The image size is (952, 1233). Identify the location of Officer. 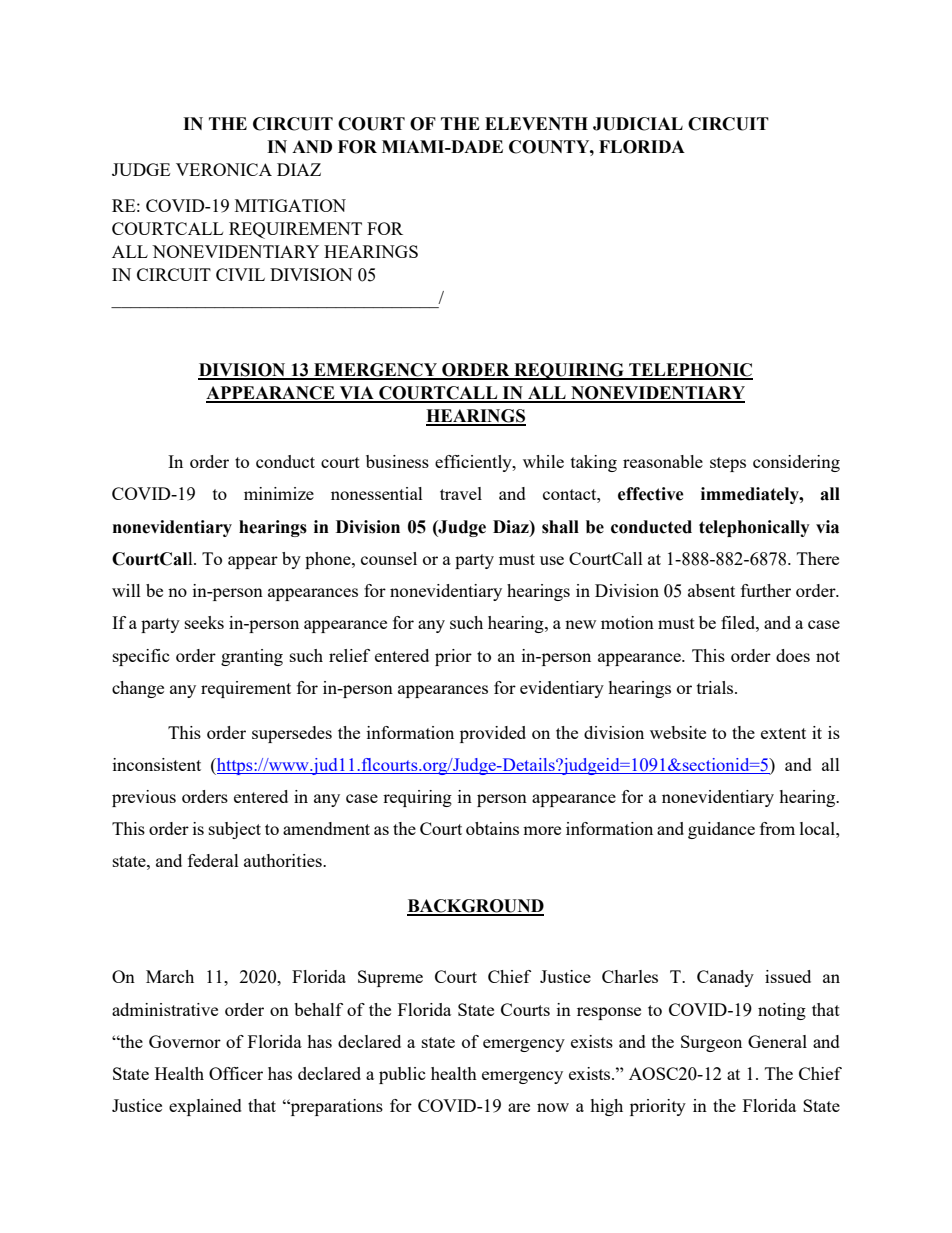
(236, 1073).
